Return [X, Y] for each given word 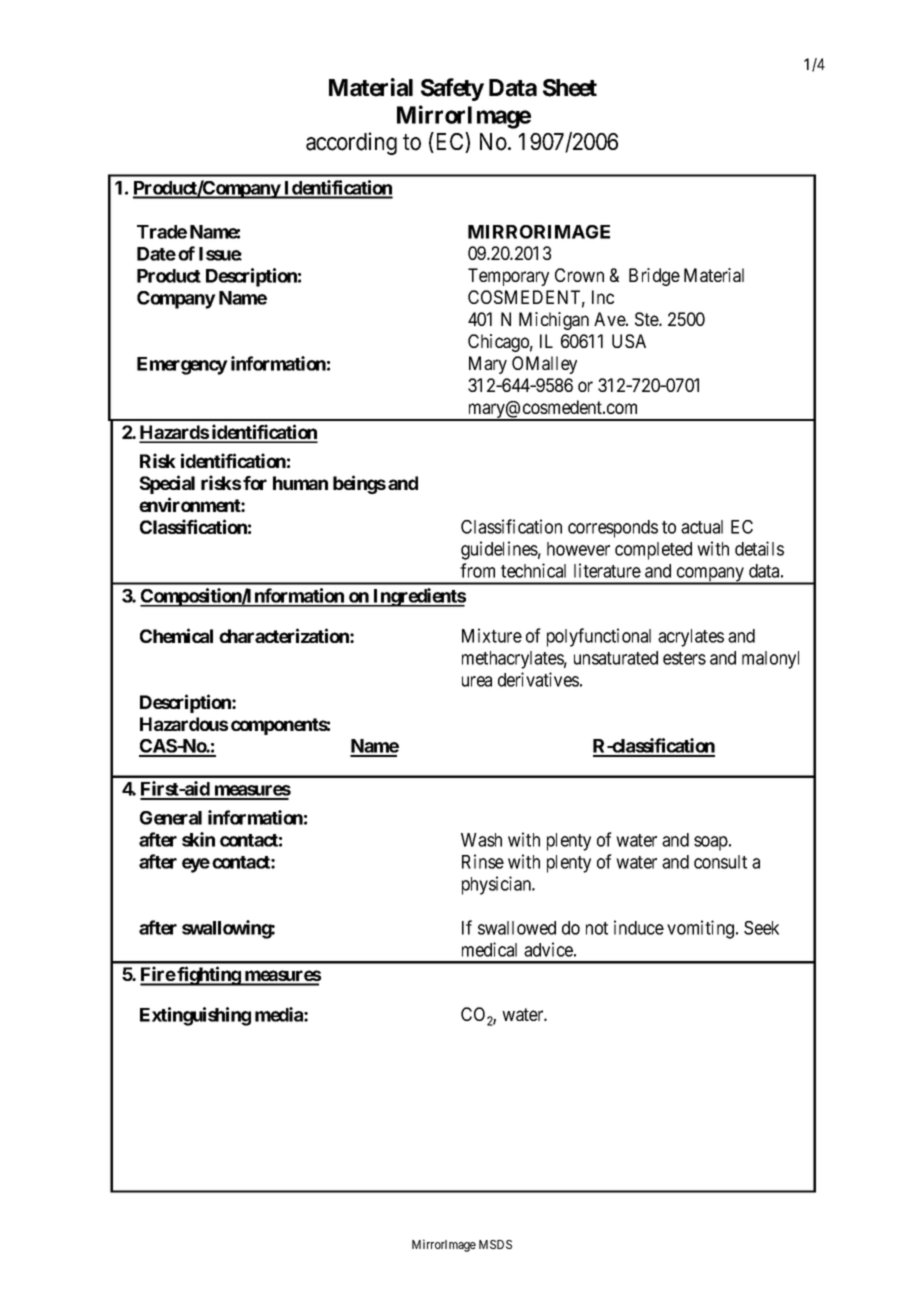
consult [720, 862]
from [477, 570]
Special [167, 484]
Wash [481, 840]
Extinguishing [195, 1016]
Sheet [570, 88]
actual [702, 527]
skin [198, 839]
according [351, 143]
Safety [452, 89]
